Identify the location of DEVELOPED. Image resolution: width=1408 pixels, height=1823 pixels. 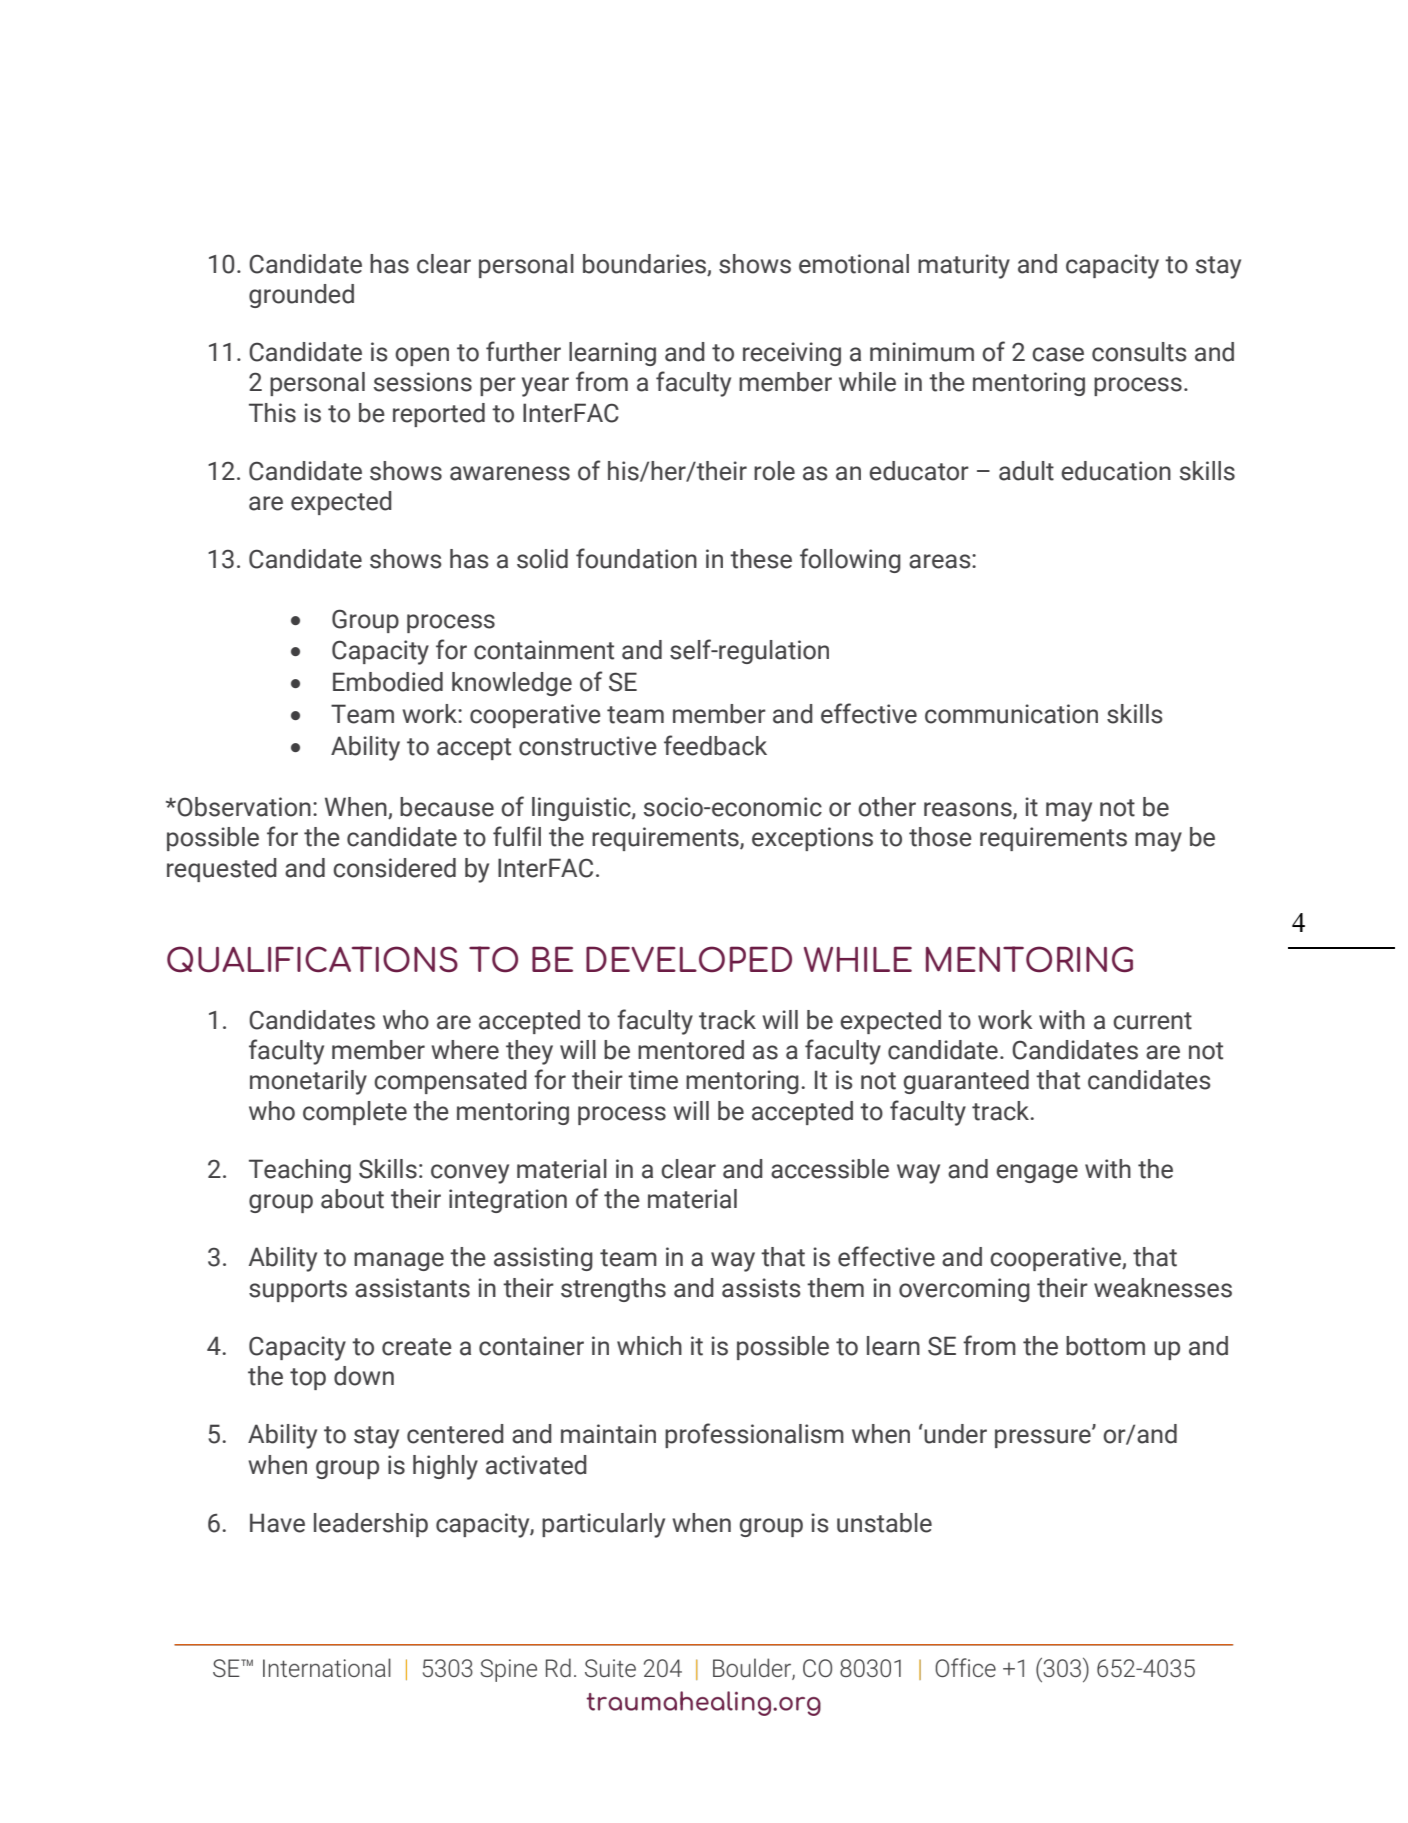
(689, 959).
